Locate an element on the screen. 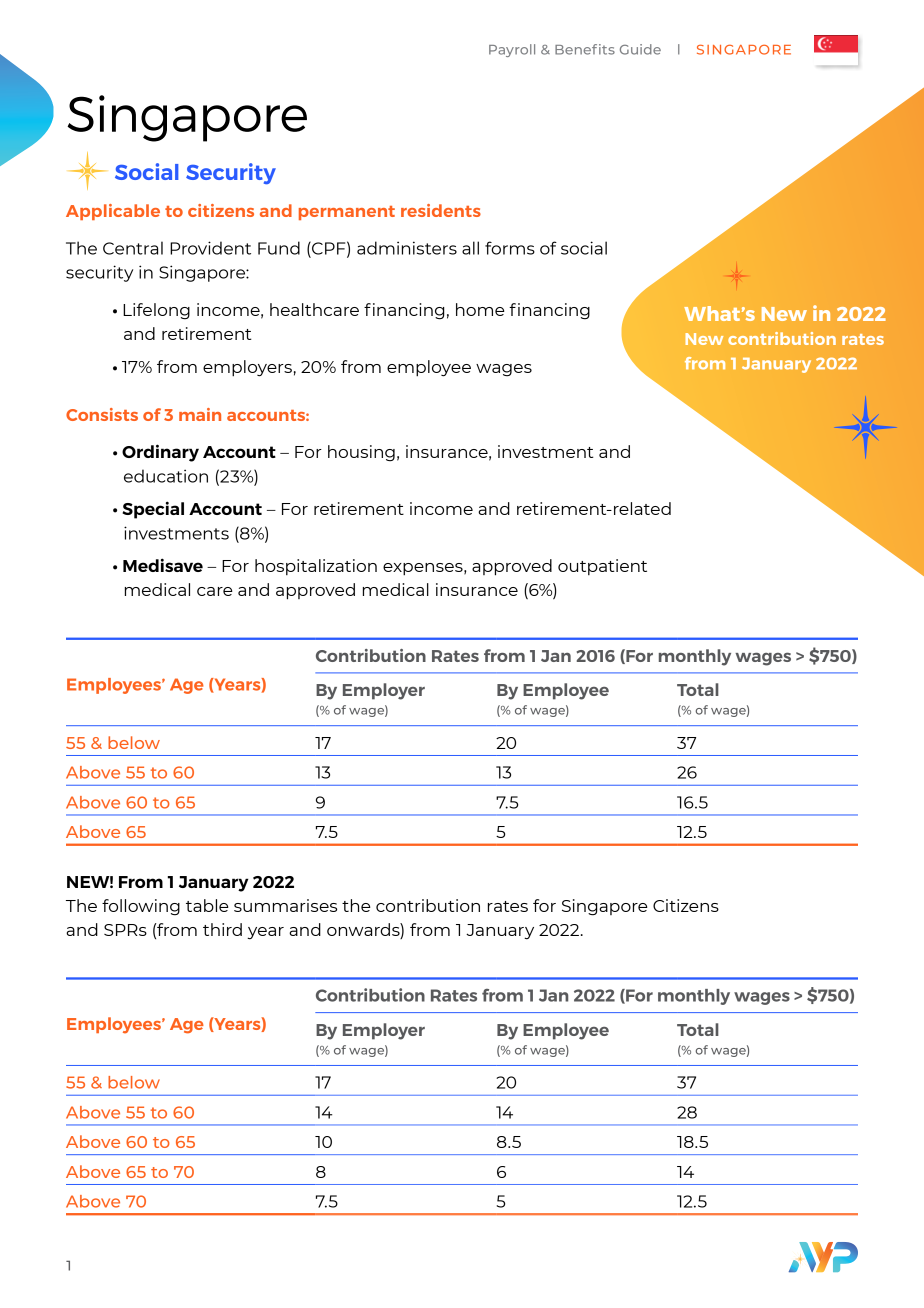  third is located at coordinates (222, 929).
